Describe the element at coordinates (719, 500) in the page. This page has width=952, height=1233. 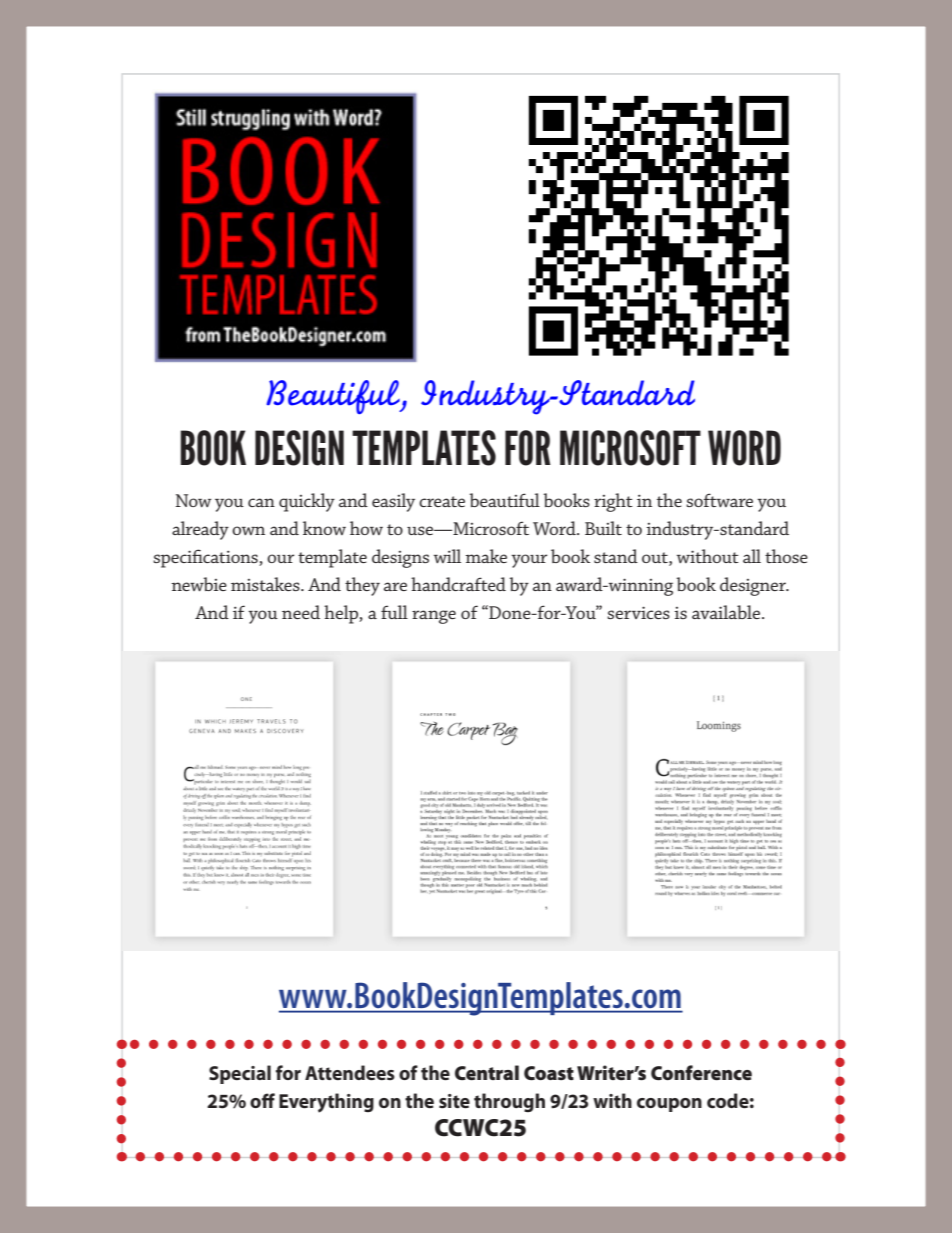
I see `software` at that location.
